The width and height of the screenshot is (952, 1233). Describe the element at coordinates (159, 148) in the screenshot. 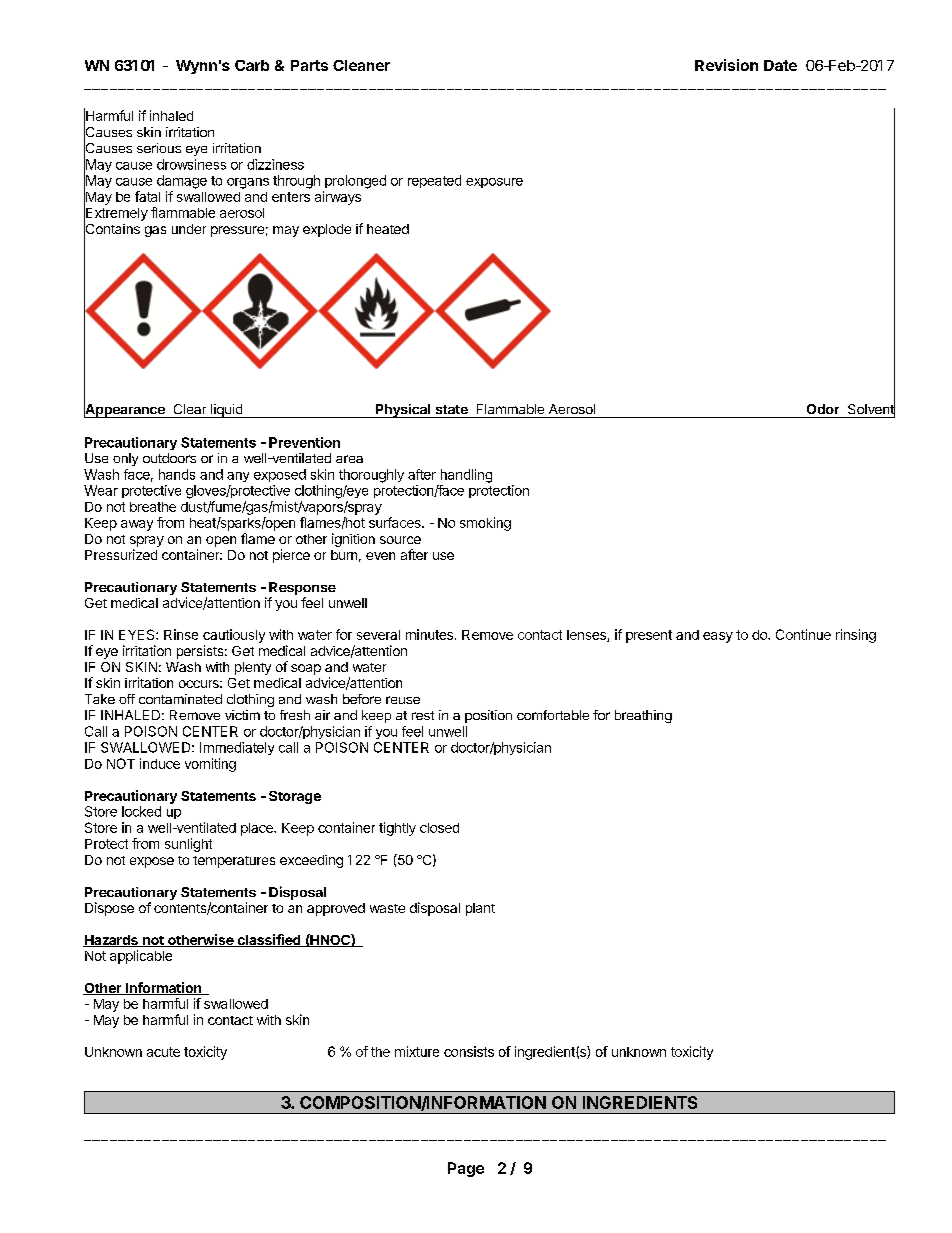

I see `serious` at that location.
